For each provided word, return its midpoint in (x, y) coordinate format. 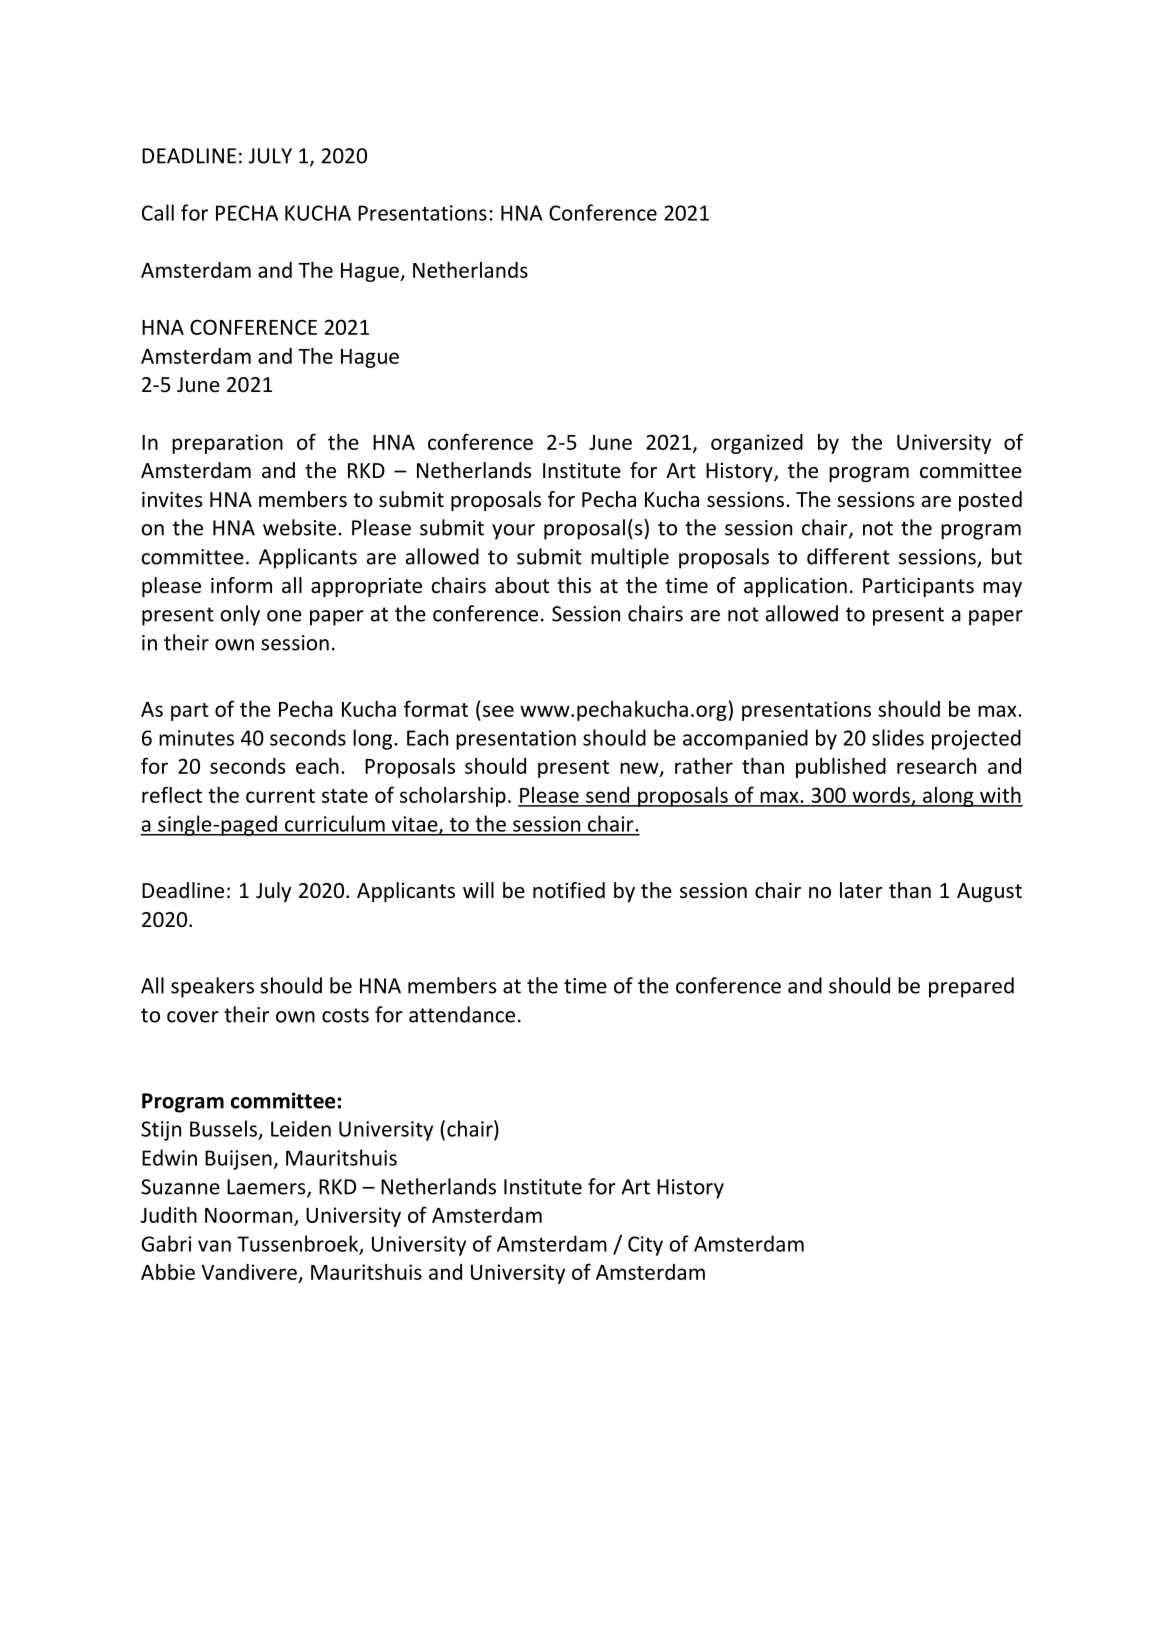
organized (757, 444)
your (513, 532)
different (848, 556)
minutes (196, 738)
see (498, 711)
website (299, 527)
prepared (971, 987)
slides (898, 737)
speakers (212, 987)
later (861, 890)
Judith (169, 1215)
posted (990, 501)
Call (158, 212)
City (645, 1246)
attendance (462, 1014)
